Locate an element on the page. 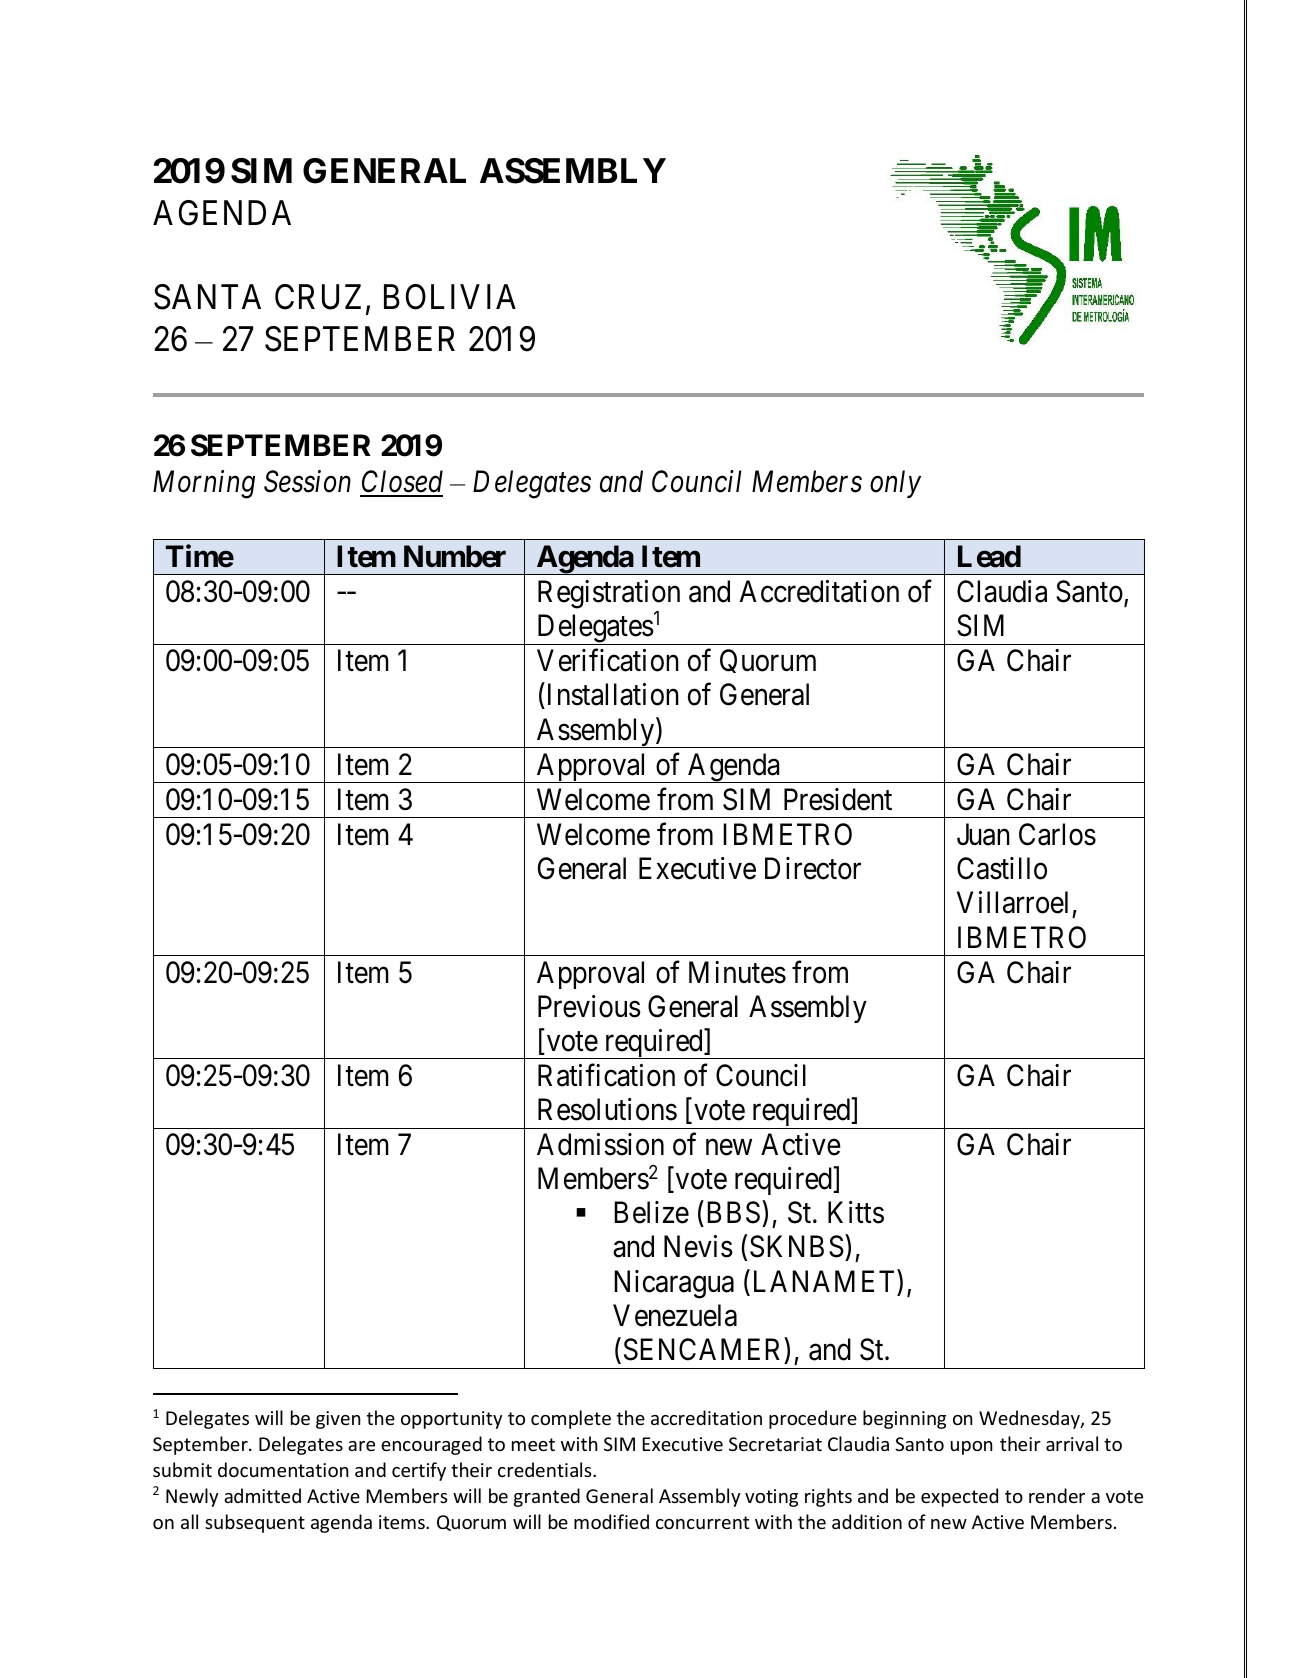  expected is located at coordinates (959, 1497).
